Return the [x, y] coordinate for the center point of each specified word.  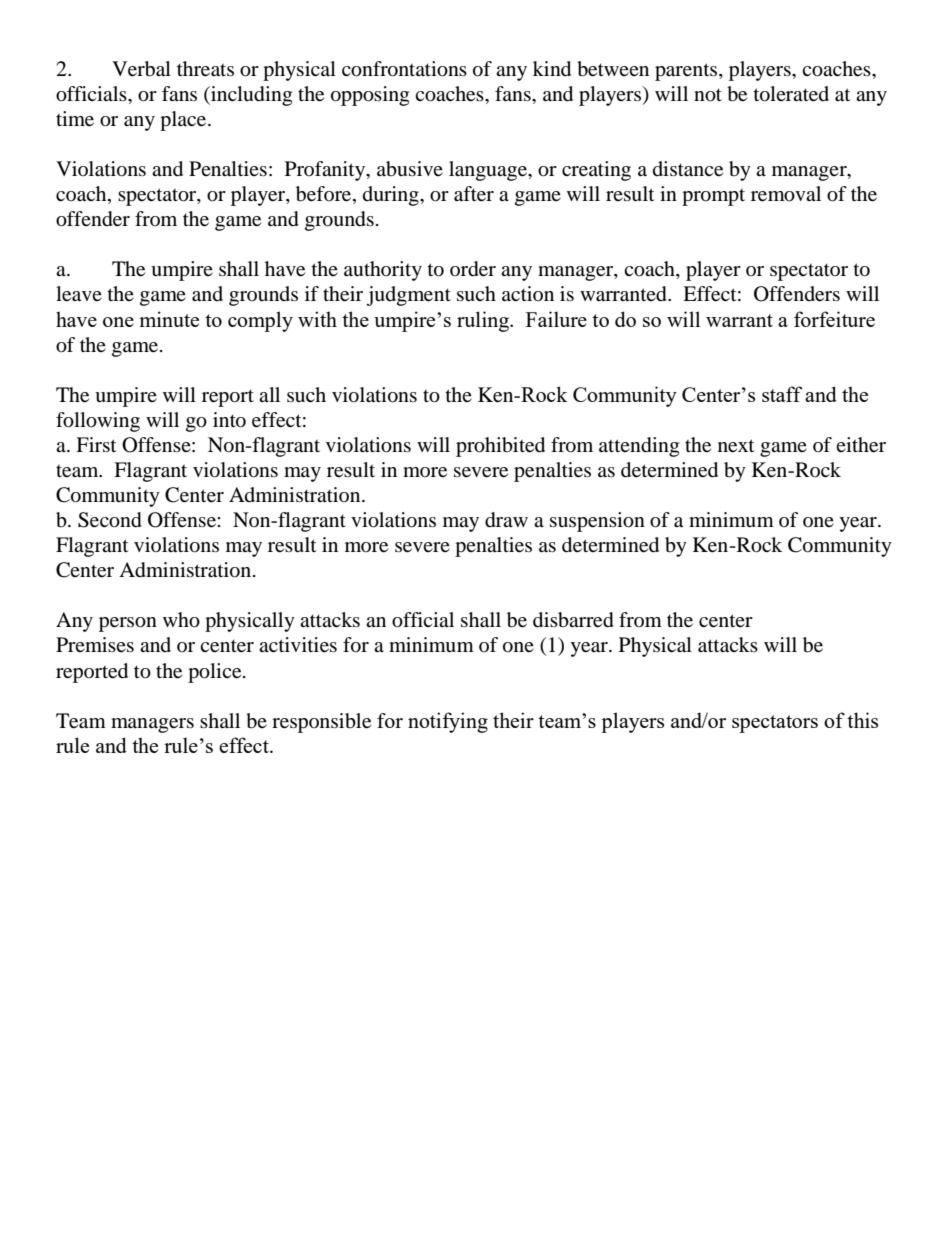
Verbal [141, 69]
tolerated [791, 94]
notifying [448, 722]
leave [79, 294]
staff [782, 394]
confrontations [404, 69]
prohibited [500, 447]
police [216, 673]
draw [506, 520]
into [229, 420]
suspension [597, 522]
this [862, 720]
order [473, 269]
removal [786, 194]
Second [110, 520]
